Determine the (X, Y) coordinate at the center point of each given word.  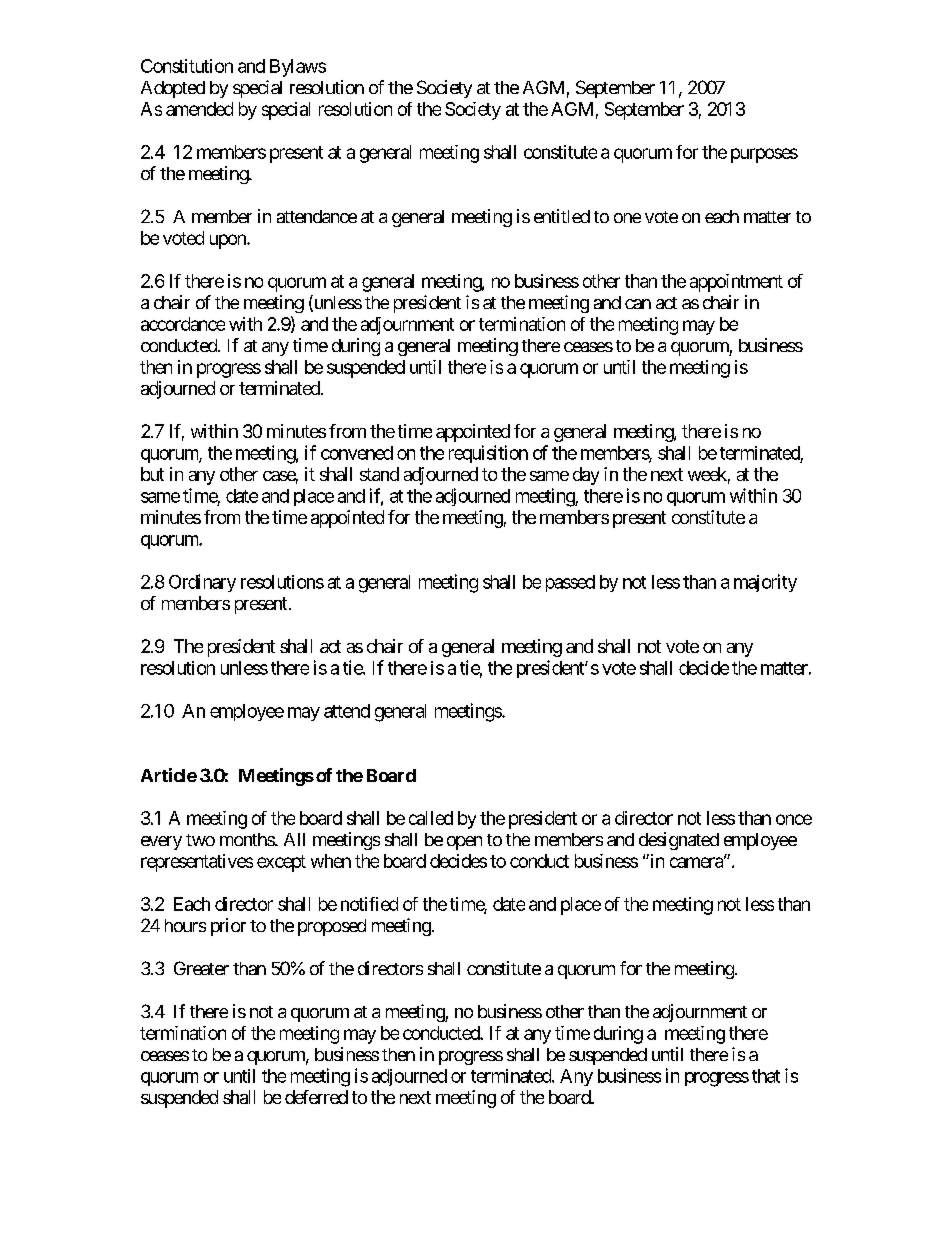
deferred (316, 1097)
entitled (562, 216)
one (627, 218)
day (586, 476)
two (200, 840)
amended (199, 109)
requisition (488, 454)
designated (679, 841)
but (152, 474)
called (431, 818)
